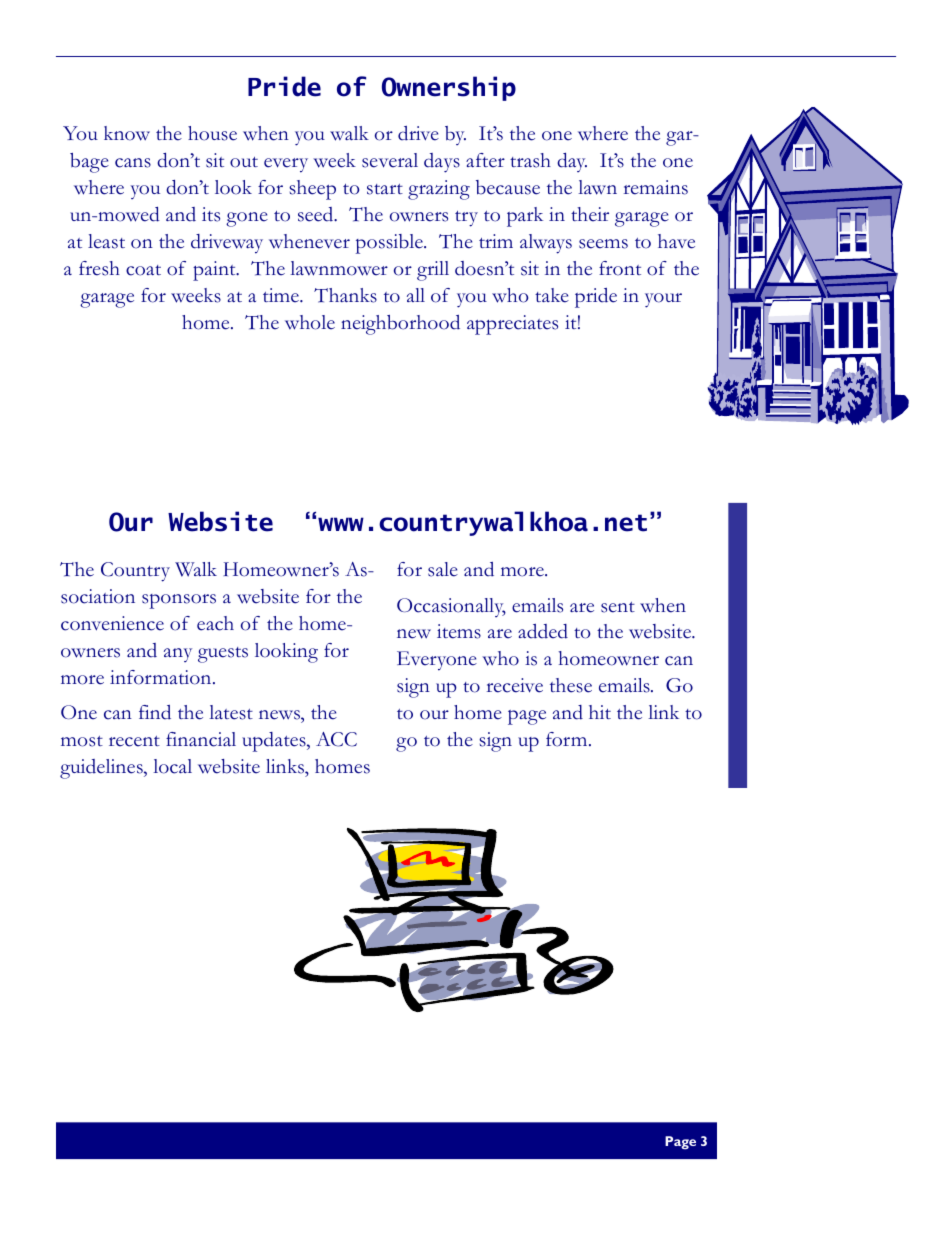  What do you see at coordinates (512, 325) in the page?
I see `appreciates` at bounding box center [512, 325].
